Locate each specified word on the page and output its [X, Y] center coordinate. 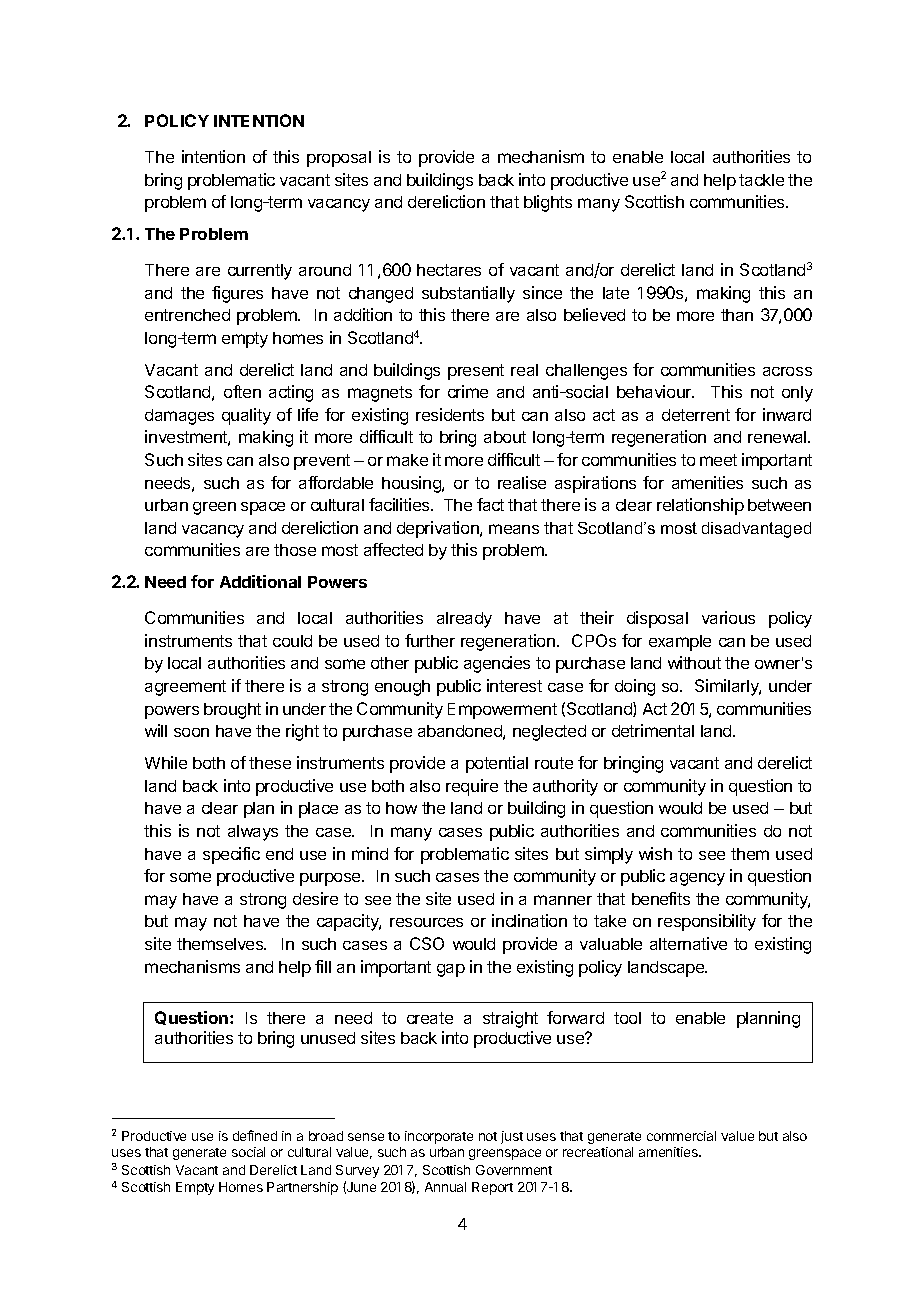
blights [548, 203]
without [694, 662]
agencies [497, 664]
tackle [761, 180]
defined [255, 1135]
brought [232, 711]
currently [260, 272]
